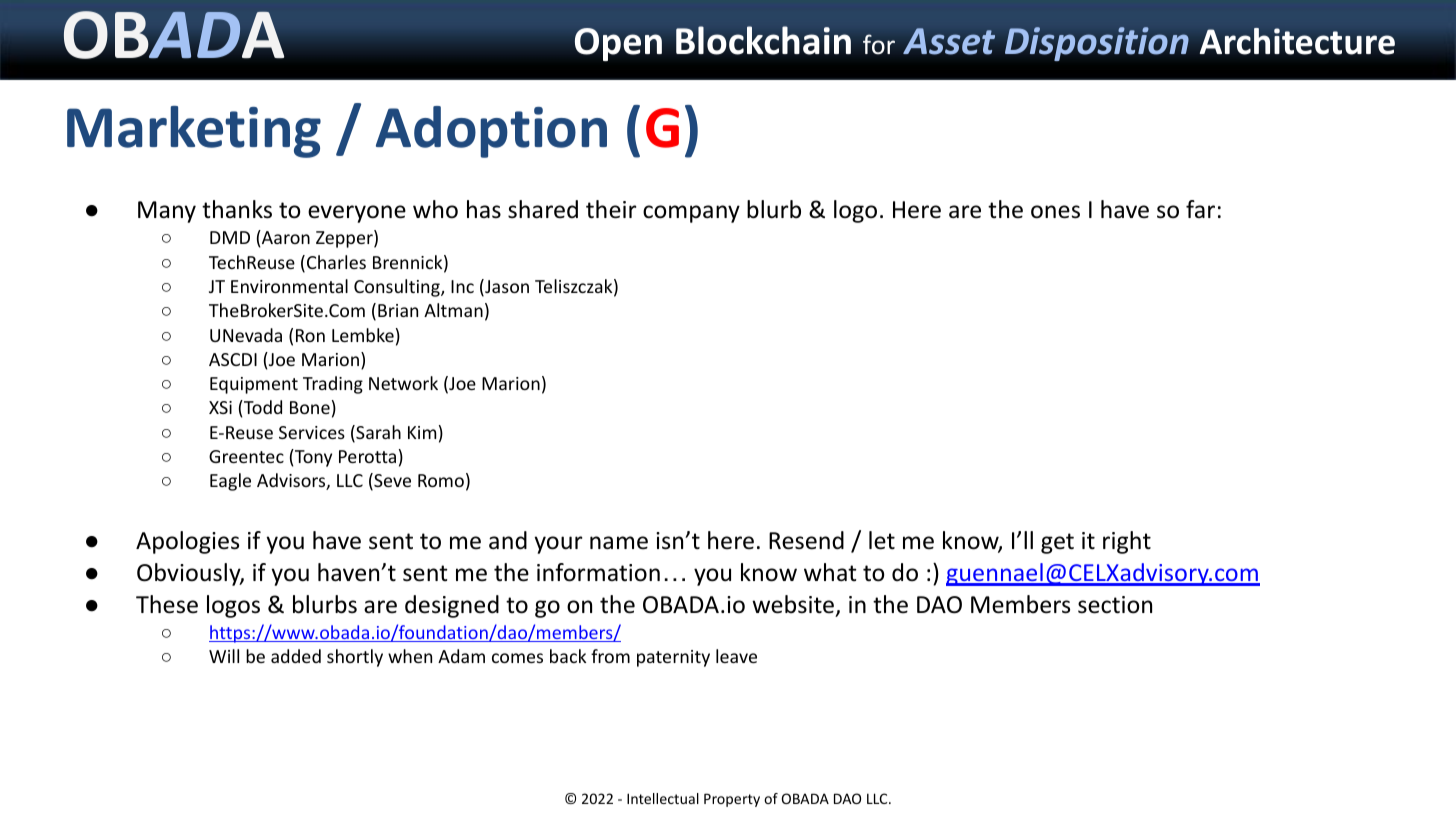  Describe the element at coordinates (763, 40) in the document. I see `Blockchain` at that location.
